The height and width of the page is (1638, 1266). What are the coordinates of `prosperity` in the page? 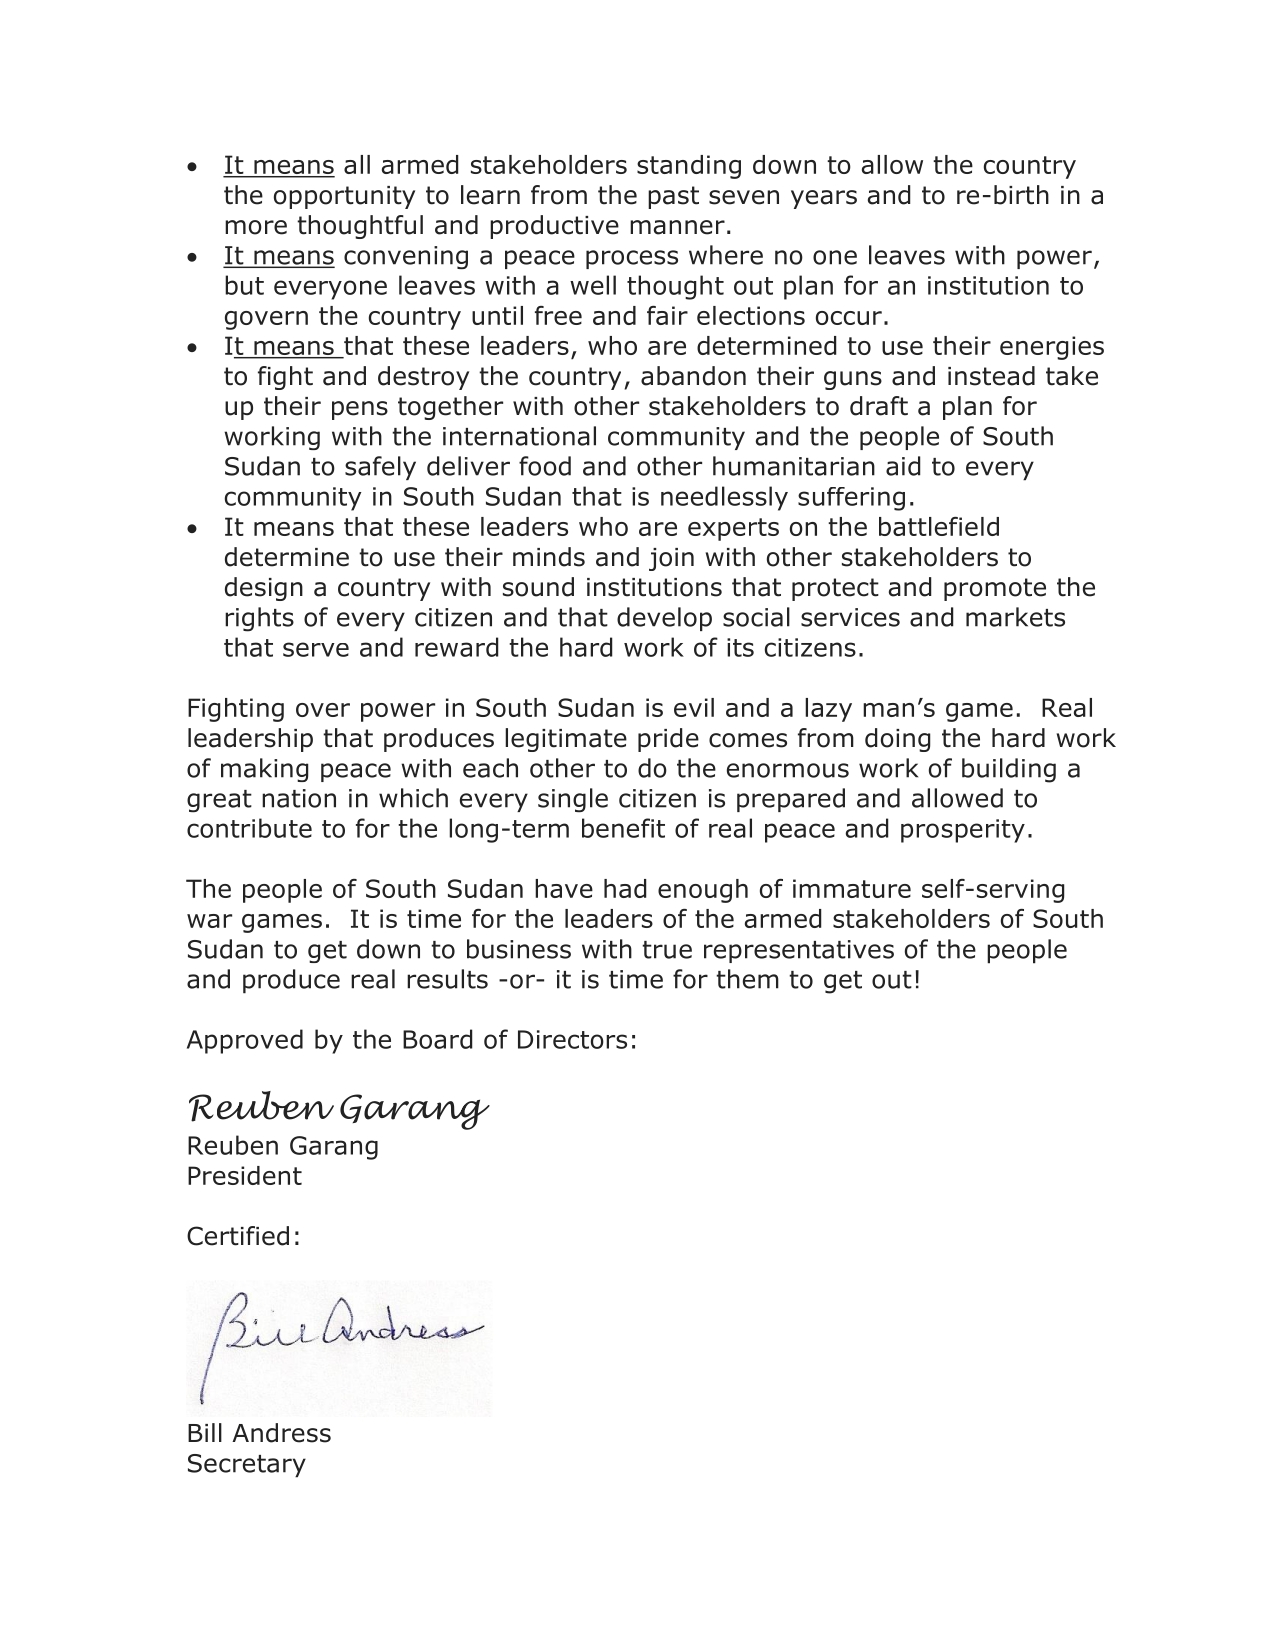 It's located at (963, 831).
